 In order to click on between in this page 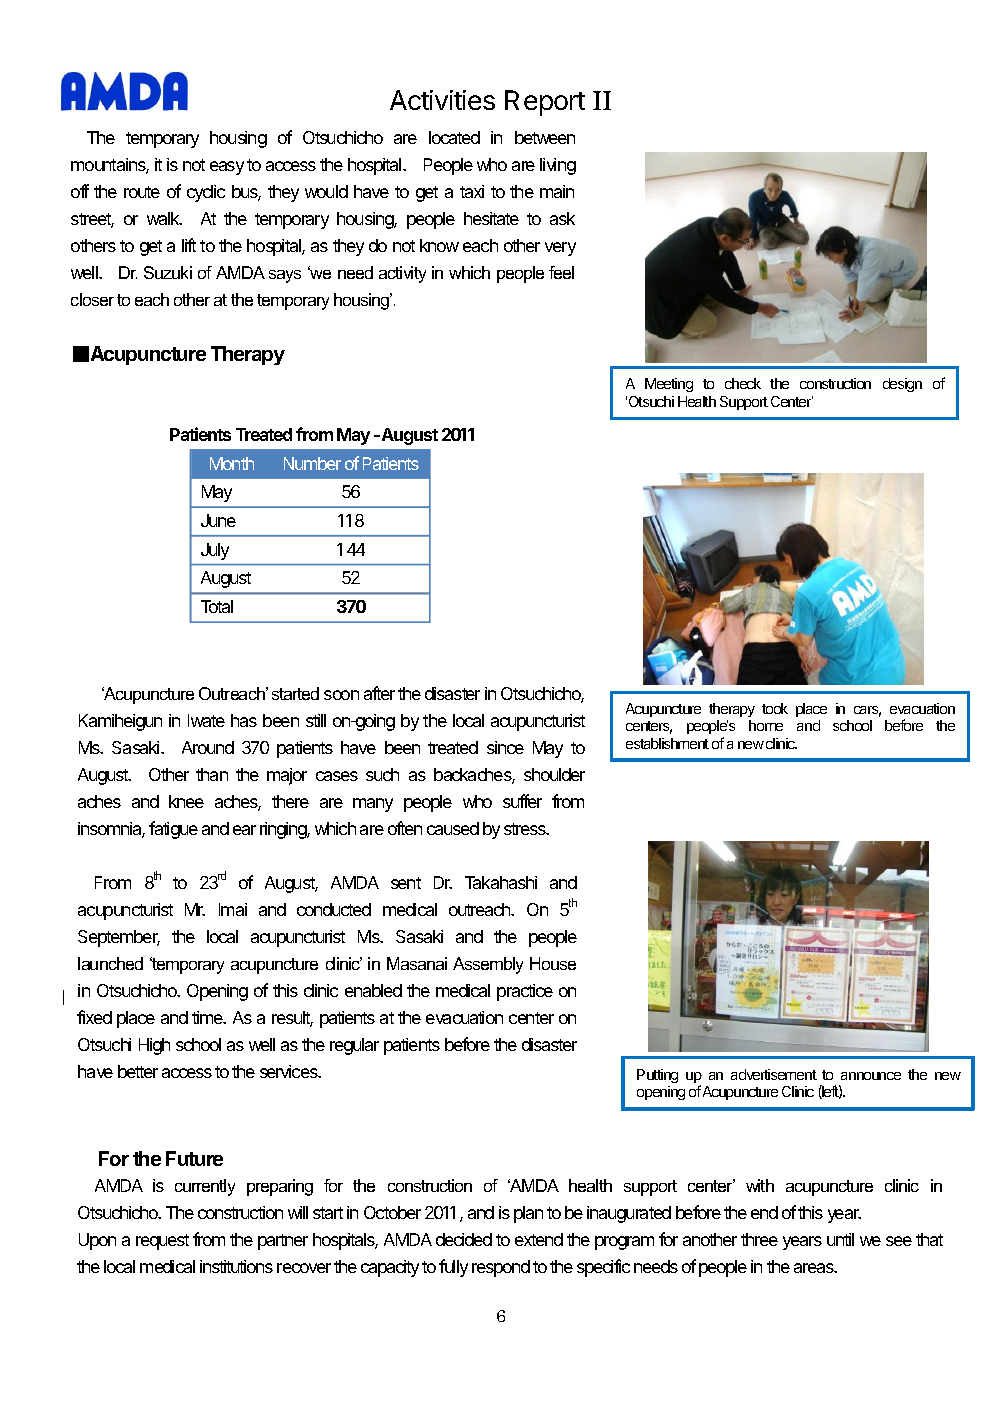, I will do `click(545, 137)`.
